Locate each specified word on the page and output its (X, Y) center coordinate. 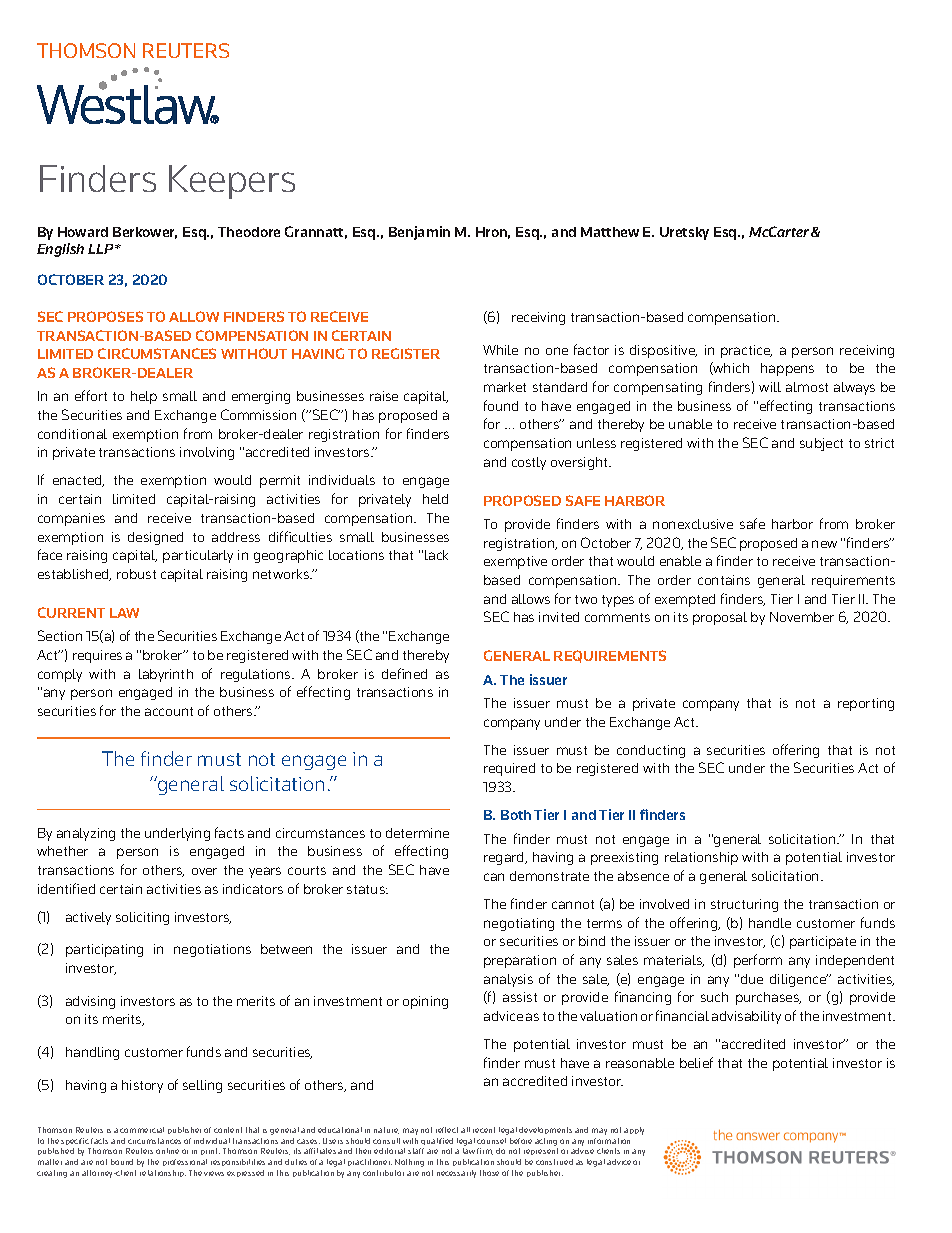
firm (485, 1151)
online (167, 1151)
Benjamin (419, 233)
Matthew (610, 232)
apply (634, 1131)
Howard (83, 232)
